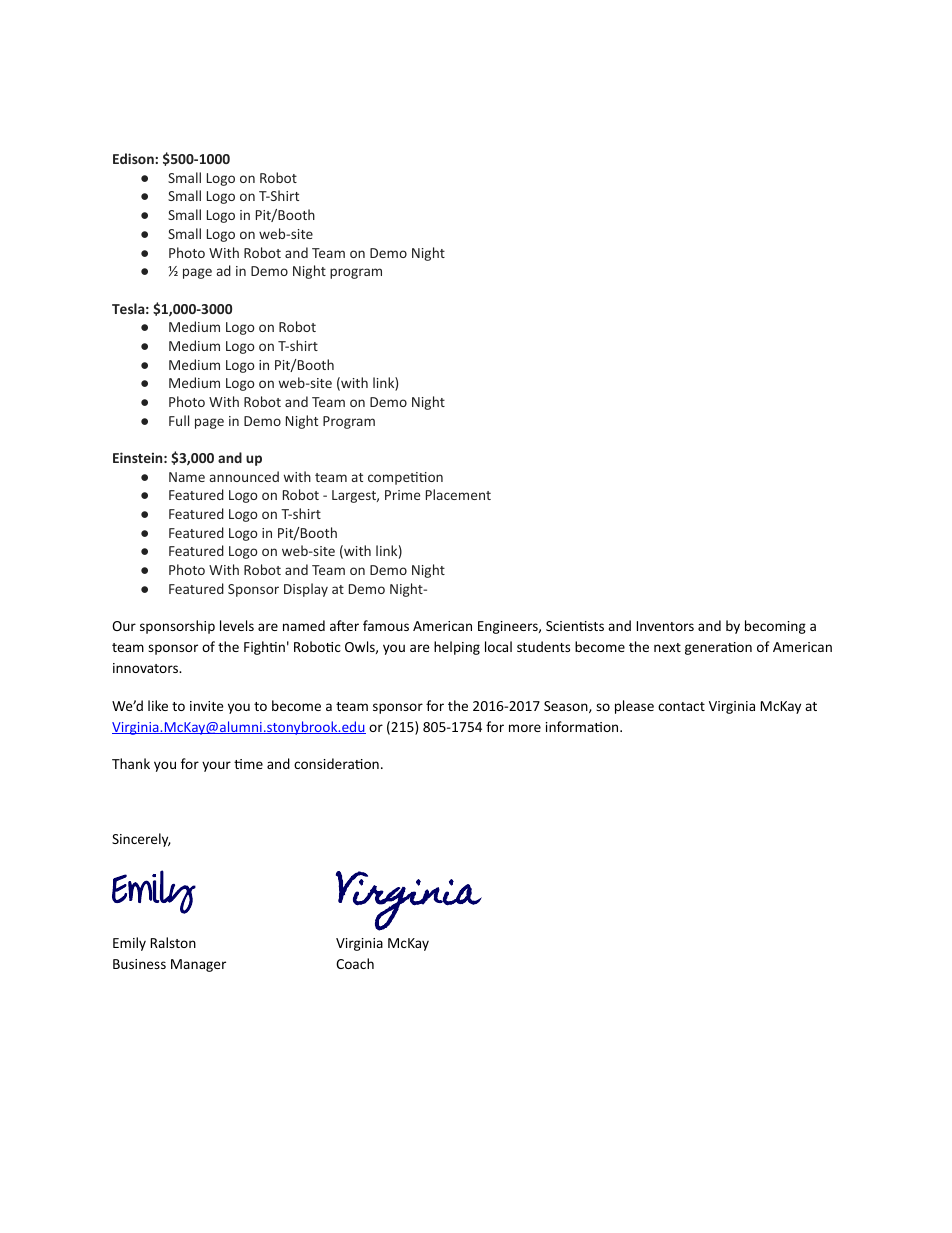 The width and height of the screenshot is (952, 1233). What do you see at coordinates (237, 625) in the screenshot?
I see `levels` at bounding box center [237, 625].
